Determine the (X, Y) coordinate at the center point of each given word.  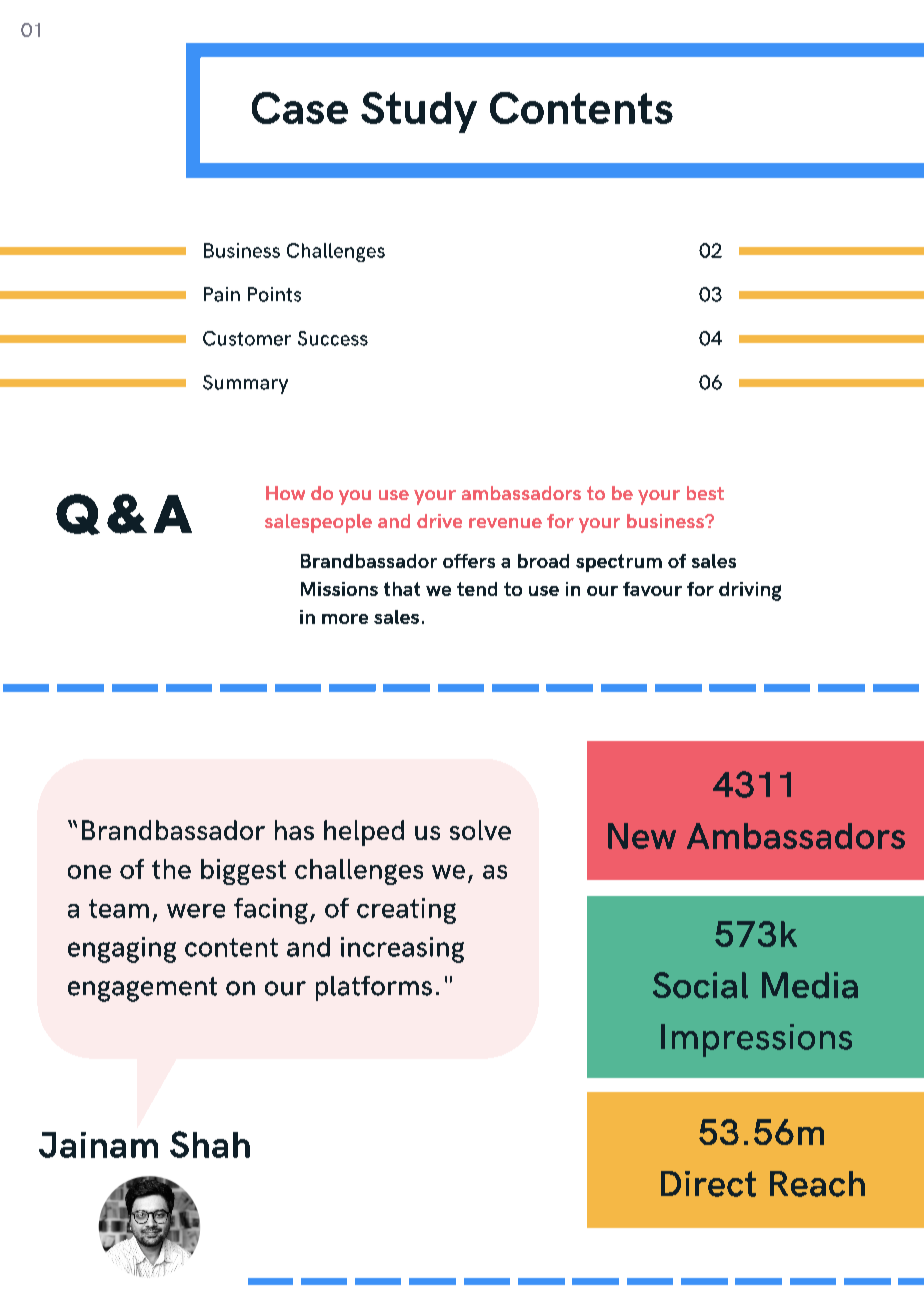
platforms (374, 988)
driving (750, 591)
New (642, 836)
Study (419, 112)
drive (439, 521)
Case (300, 108)
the (171, 869)
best (705, 493)
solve (480, 830)
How (285, 493)
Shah (210, 1144)
